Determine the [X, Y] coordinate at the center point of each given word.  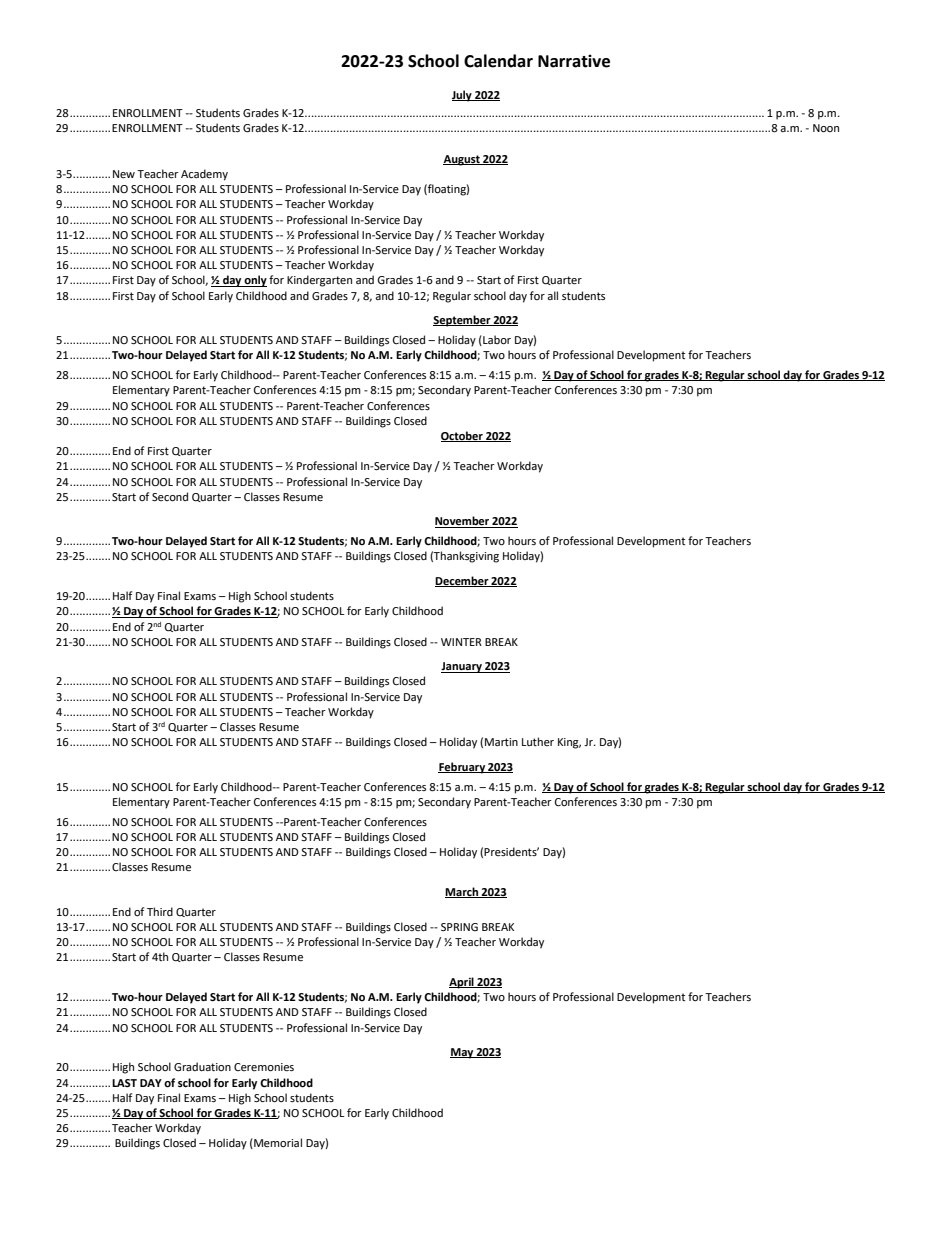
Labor [496, 340]
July [463, 96]
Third [160, 911]
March [462, 892]
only [255, 281]
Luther [538, 741]
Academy [204, 175]
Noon [826, 128]
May [463, 1053]
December [463, 581]
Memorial [277, 1143]
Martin [501, 742]
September [463, 321]
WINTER [461, 642]
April [462, 983]
